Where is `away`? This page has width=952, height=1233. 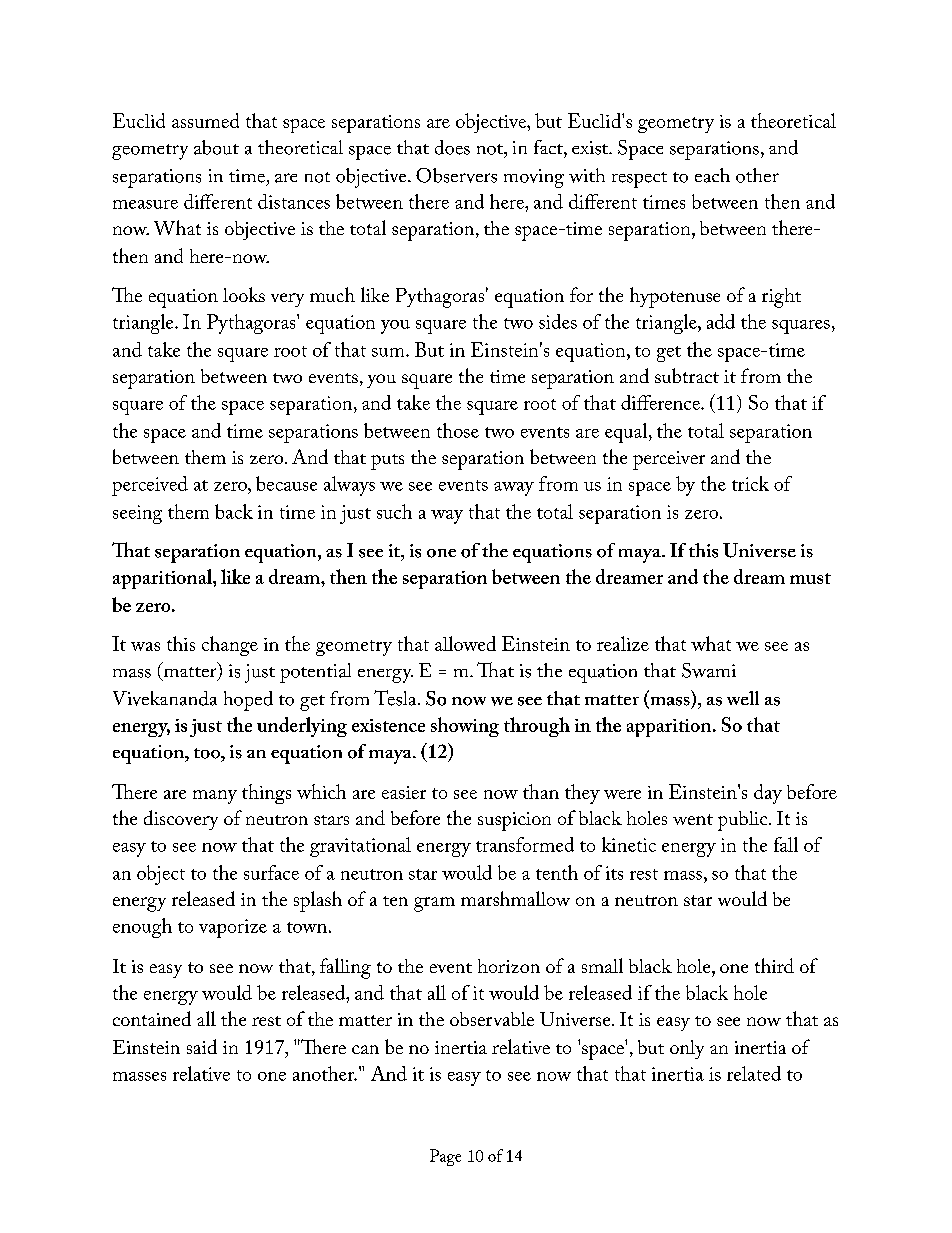 away is located at coordinates (514, 489).
